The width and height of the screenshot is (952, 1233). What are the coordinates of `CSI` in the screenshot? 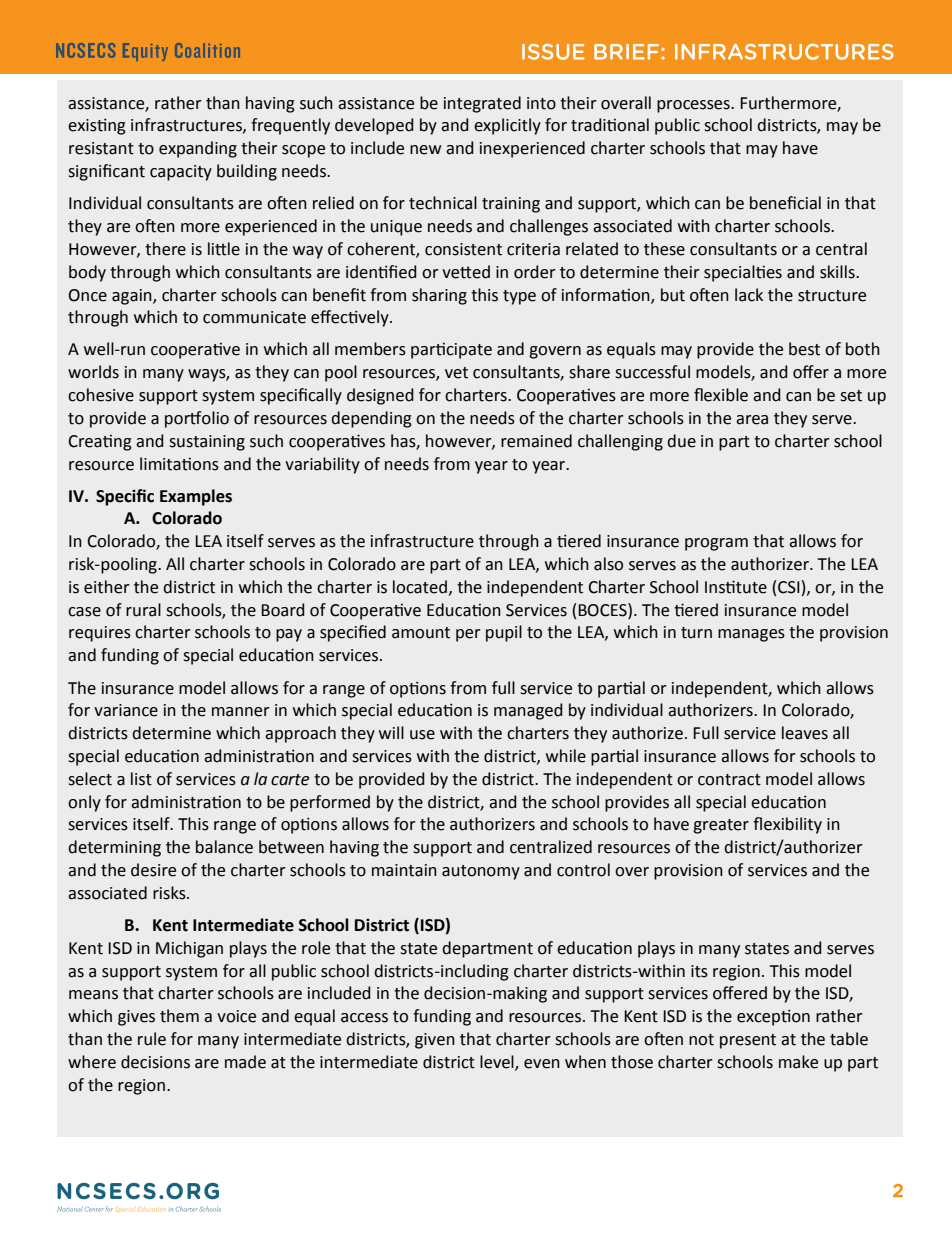 It's located at (789, 587).
